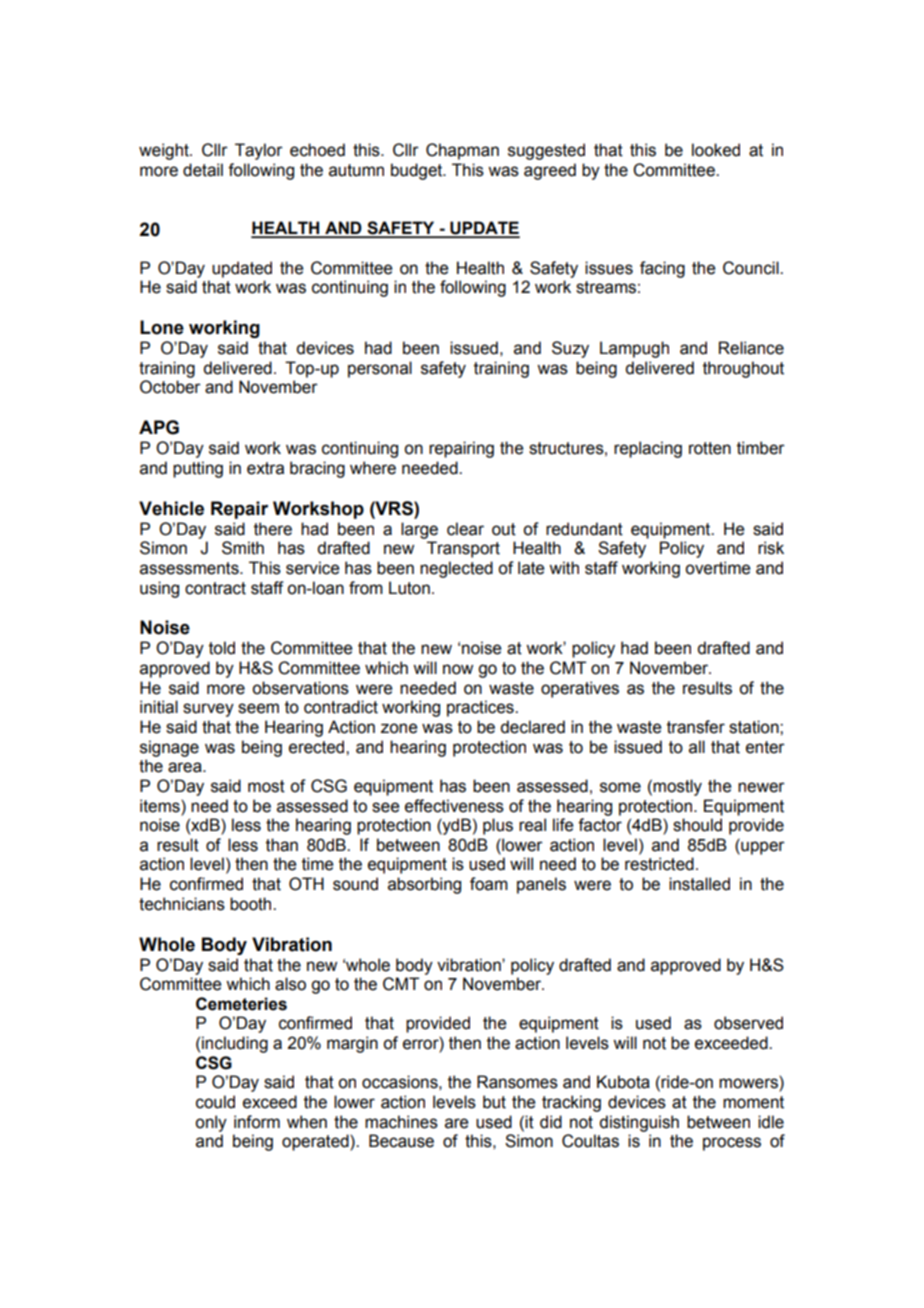 The height and width of the page is (1308, 924). What do you see at coordinates (186, 767) in the page?
I see `area` at bounding box center [186, 767].
